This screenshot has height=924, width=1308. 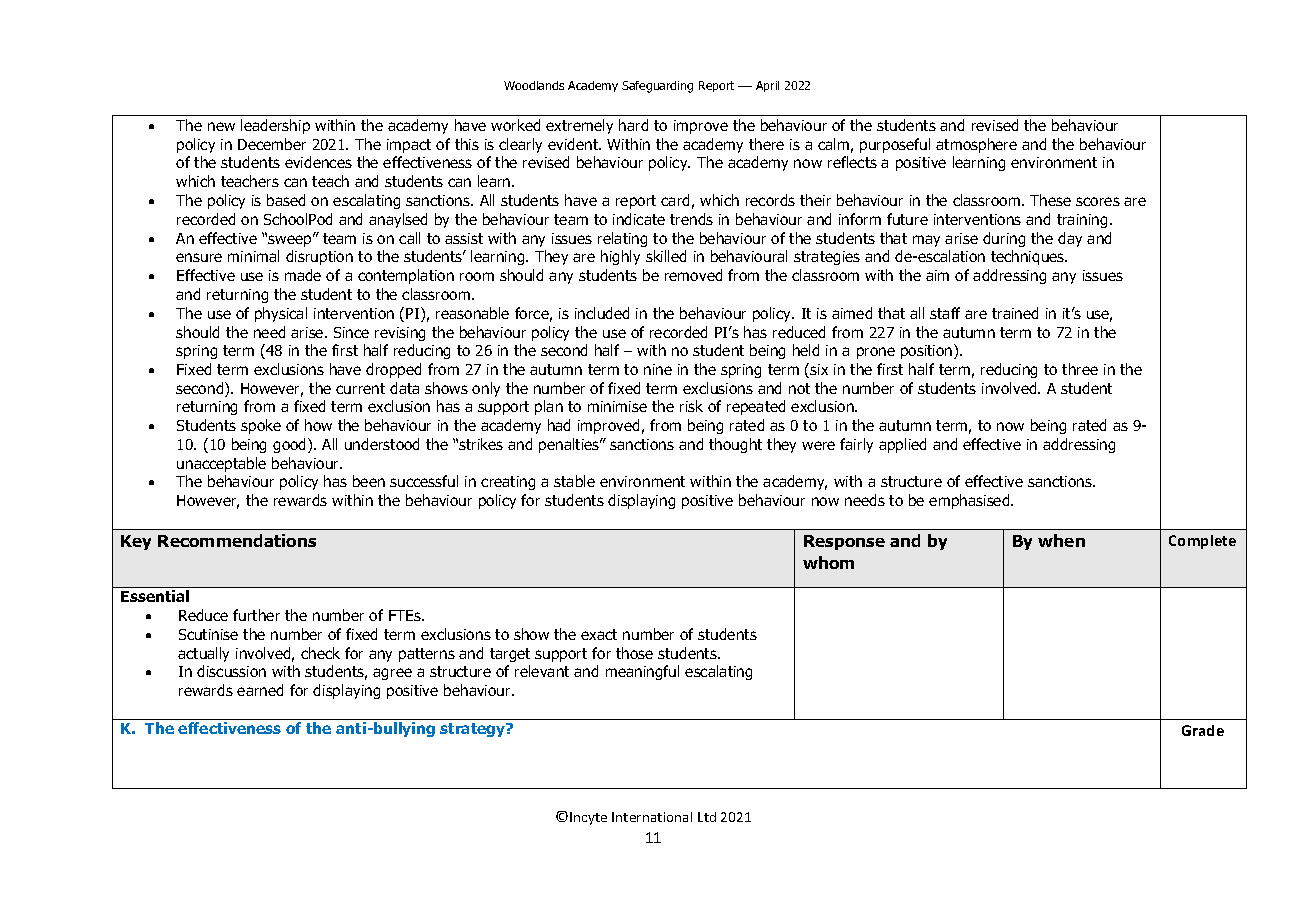 What do you see at coordinates (658, 369) in the screenshot?
I see `nine` at bounding box center [658, 369].
